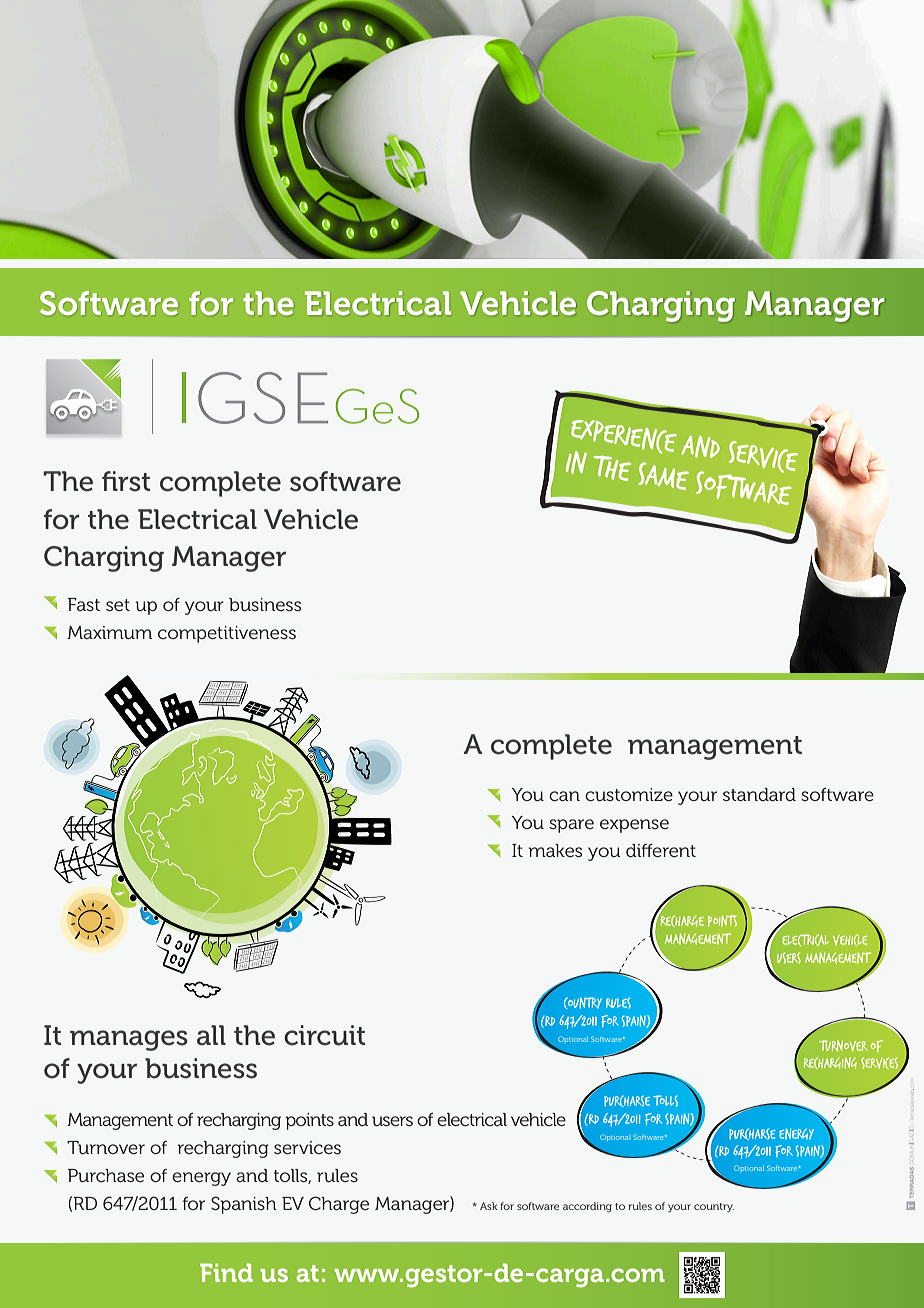  I want to click on circuit, so click(324, 1035).
